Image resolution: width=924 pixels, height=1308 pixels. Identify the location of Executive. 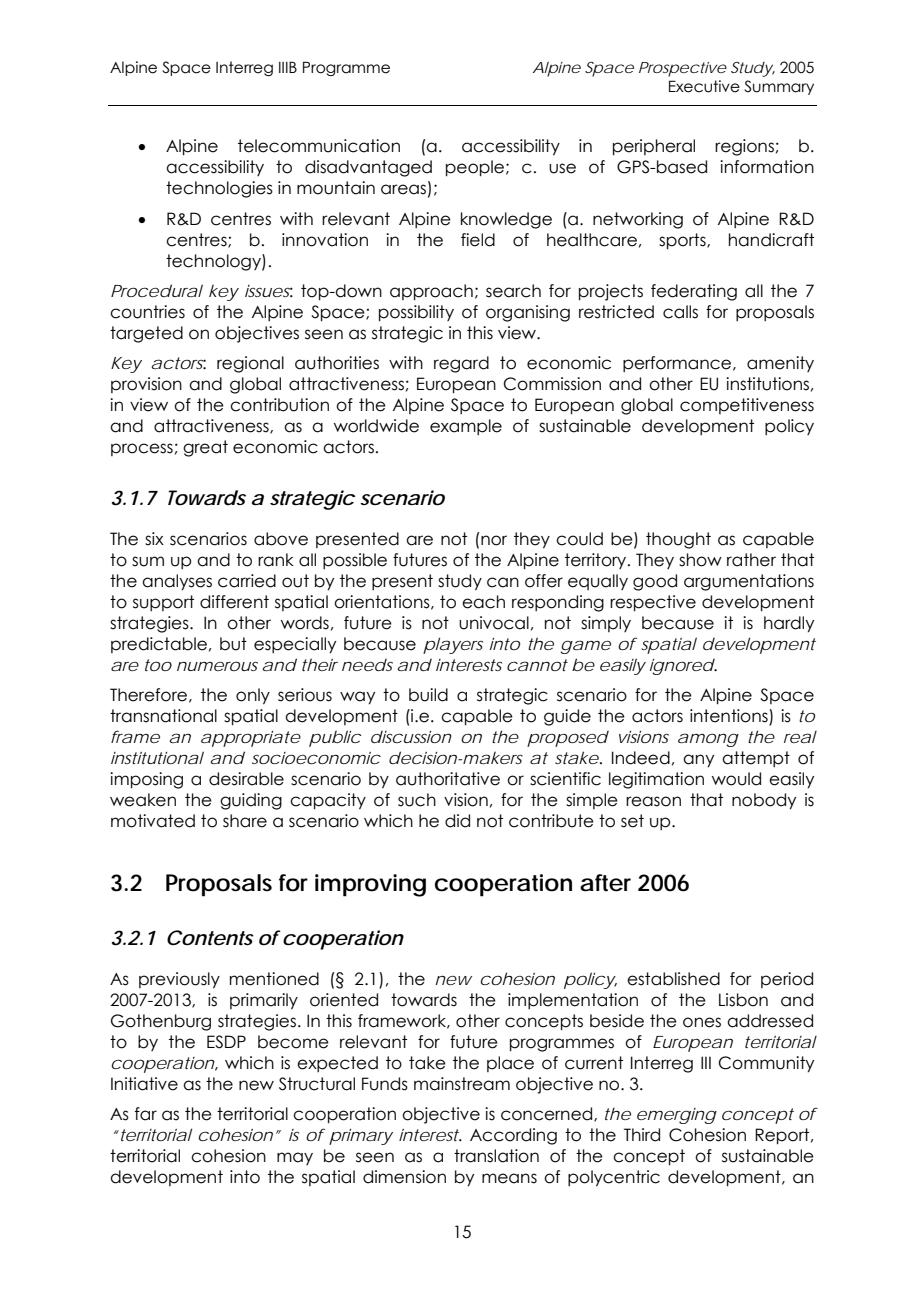
(704, 86).
